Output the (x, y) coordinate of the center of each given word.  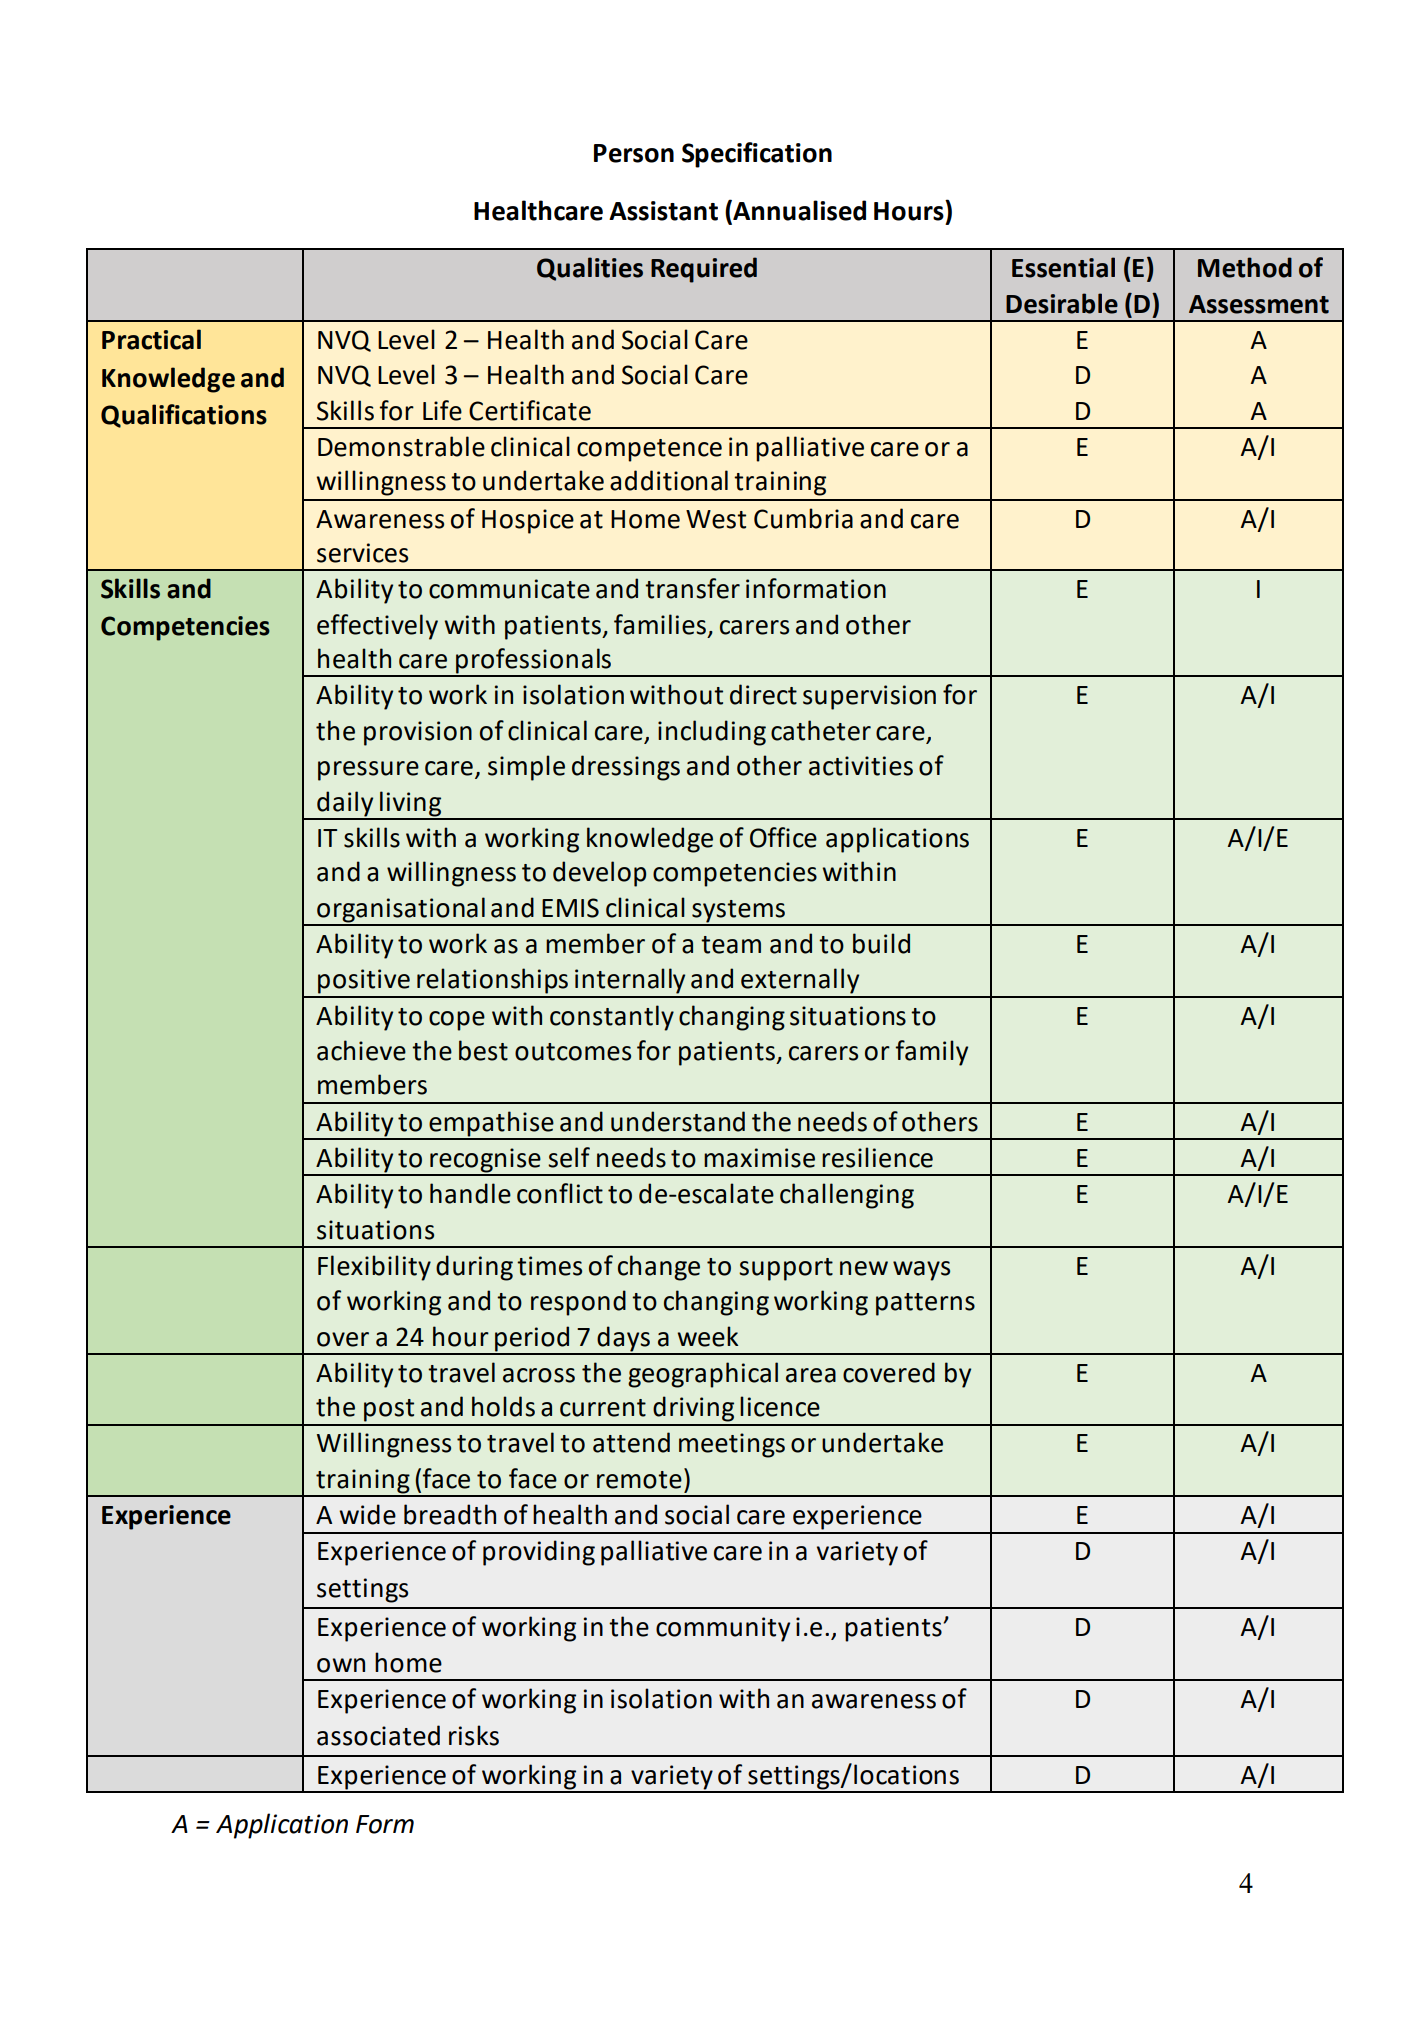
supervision (869, 697)
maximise (759, 1158)
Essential (1063, 267)
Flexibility (374, 1268)
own (341, 1665)
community (723, 1629)
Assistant (663, 211)
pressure (368, 771)
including (712, 733)
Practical (151, 339)
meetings (732, 1445)
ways (921, 1271)
